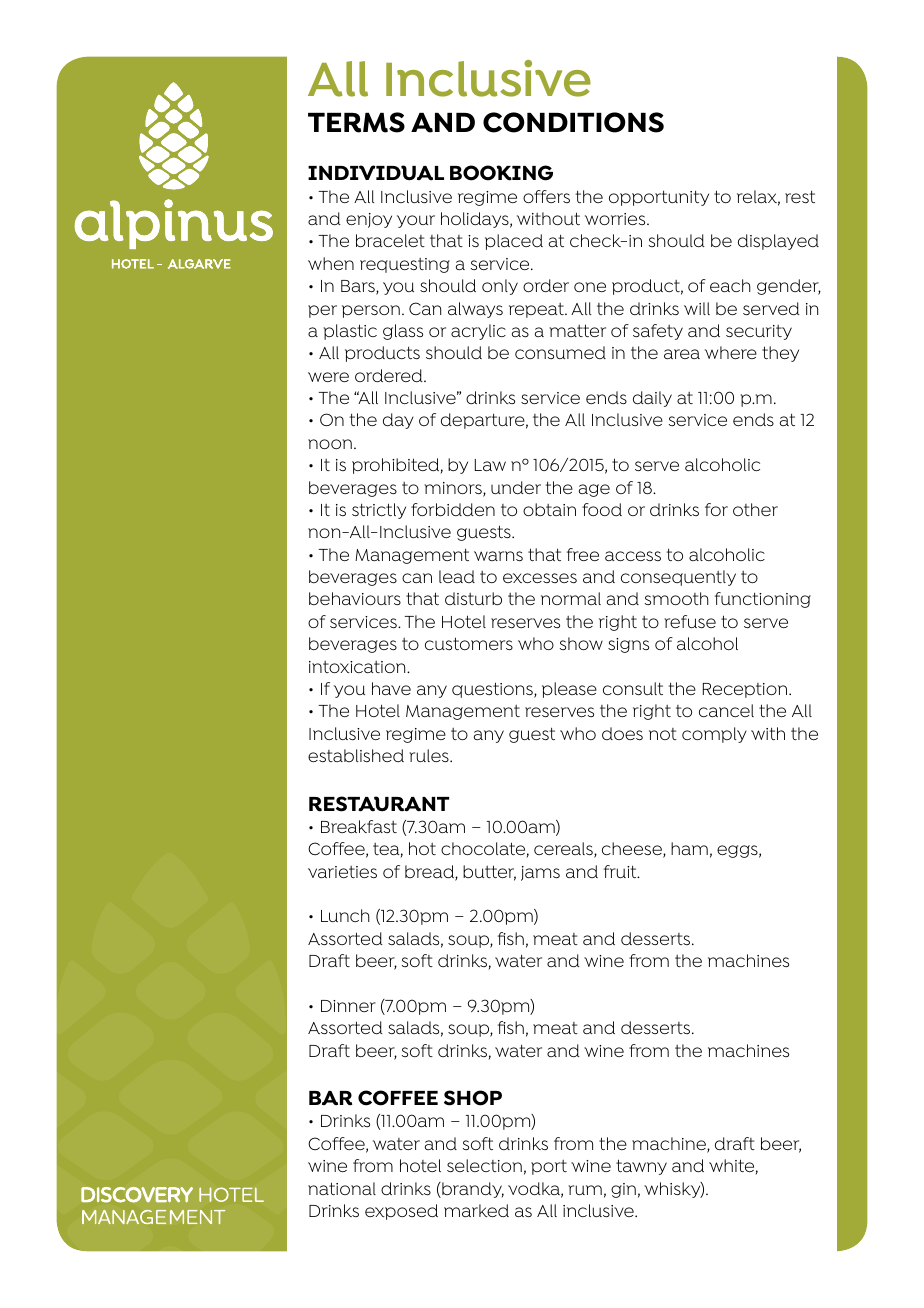  What do you see at coordinates (391, 689) in the screenshot?
I see `have` at bounding box center [391, 689].
